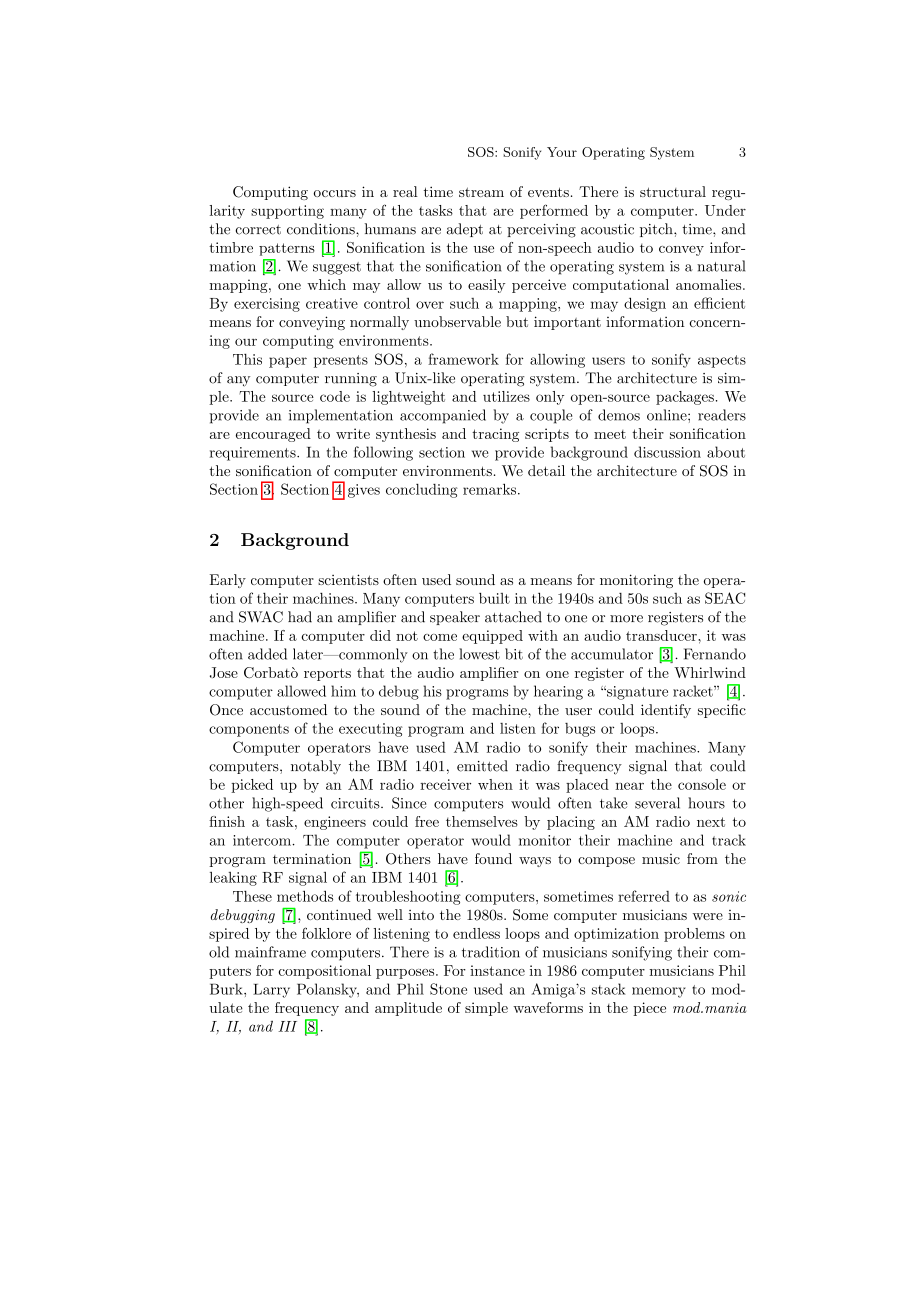  I want to click on emitted, so click(482, 766).
